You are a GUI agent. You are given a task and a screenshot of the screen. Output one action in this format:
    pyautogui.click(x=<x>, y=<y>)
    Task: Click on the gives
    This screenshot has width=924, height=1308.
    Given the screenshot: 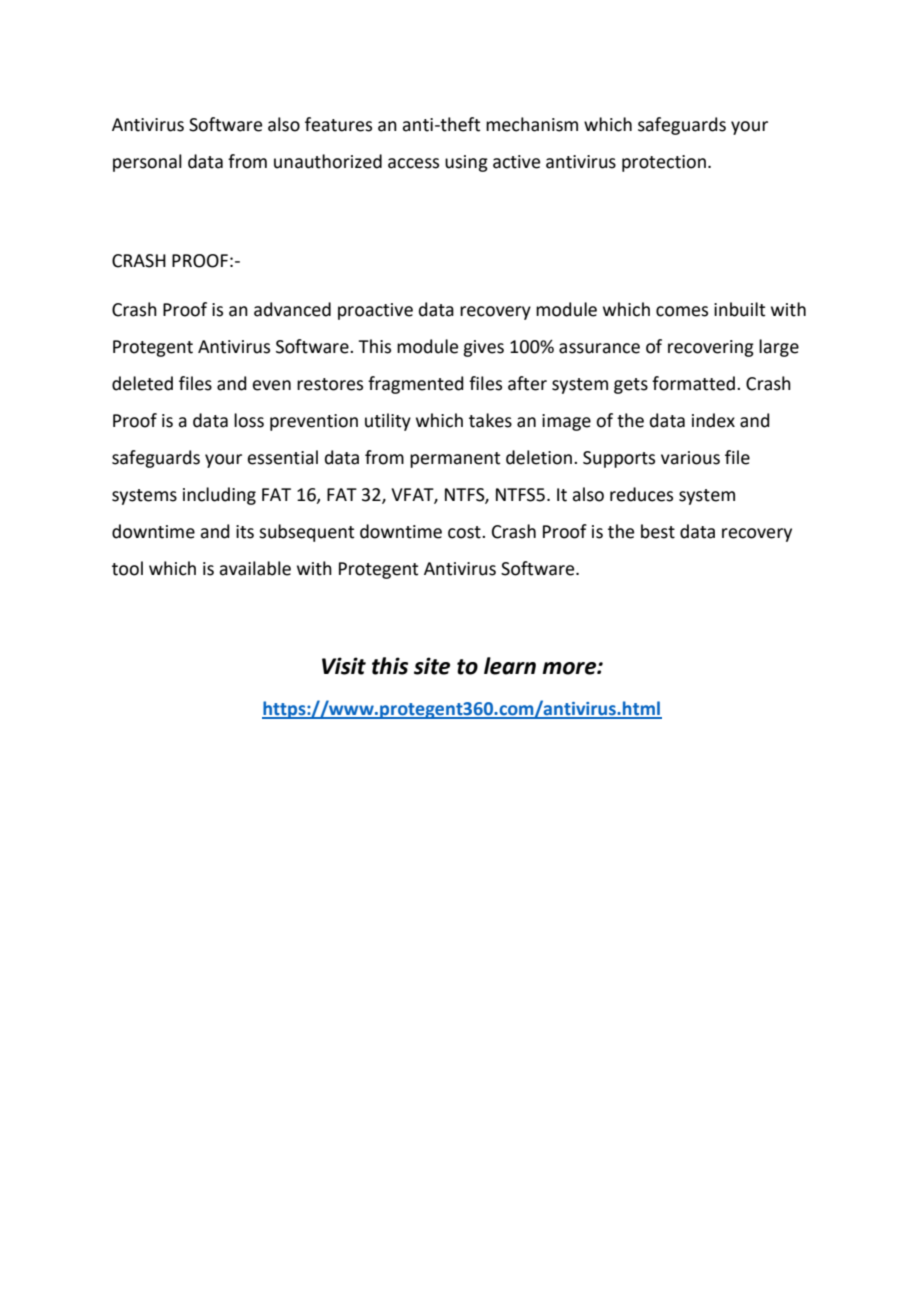 What is the action you would take?
    pyautogui.click(x=483, y=348)
